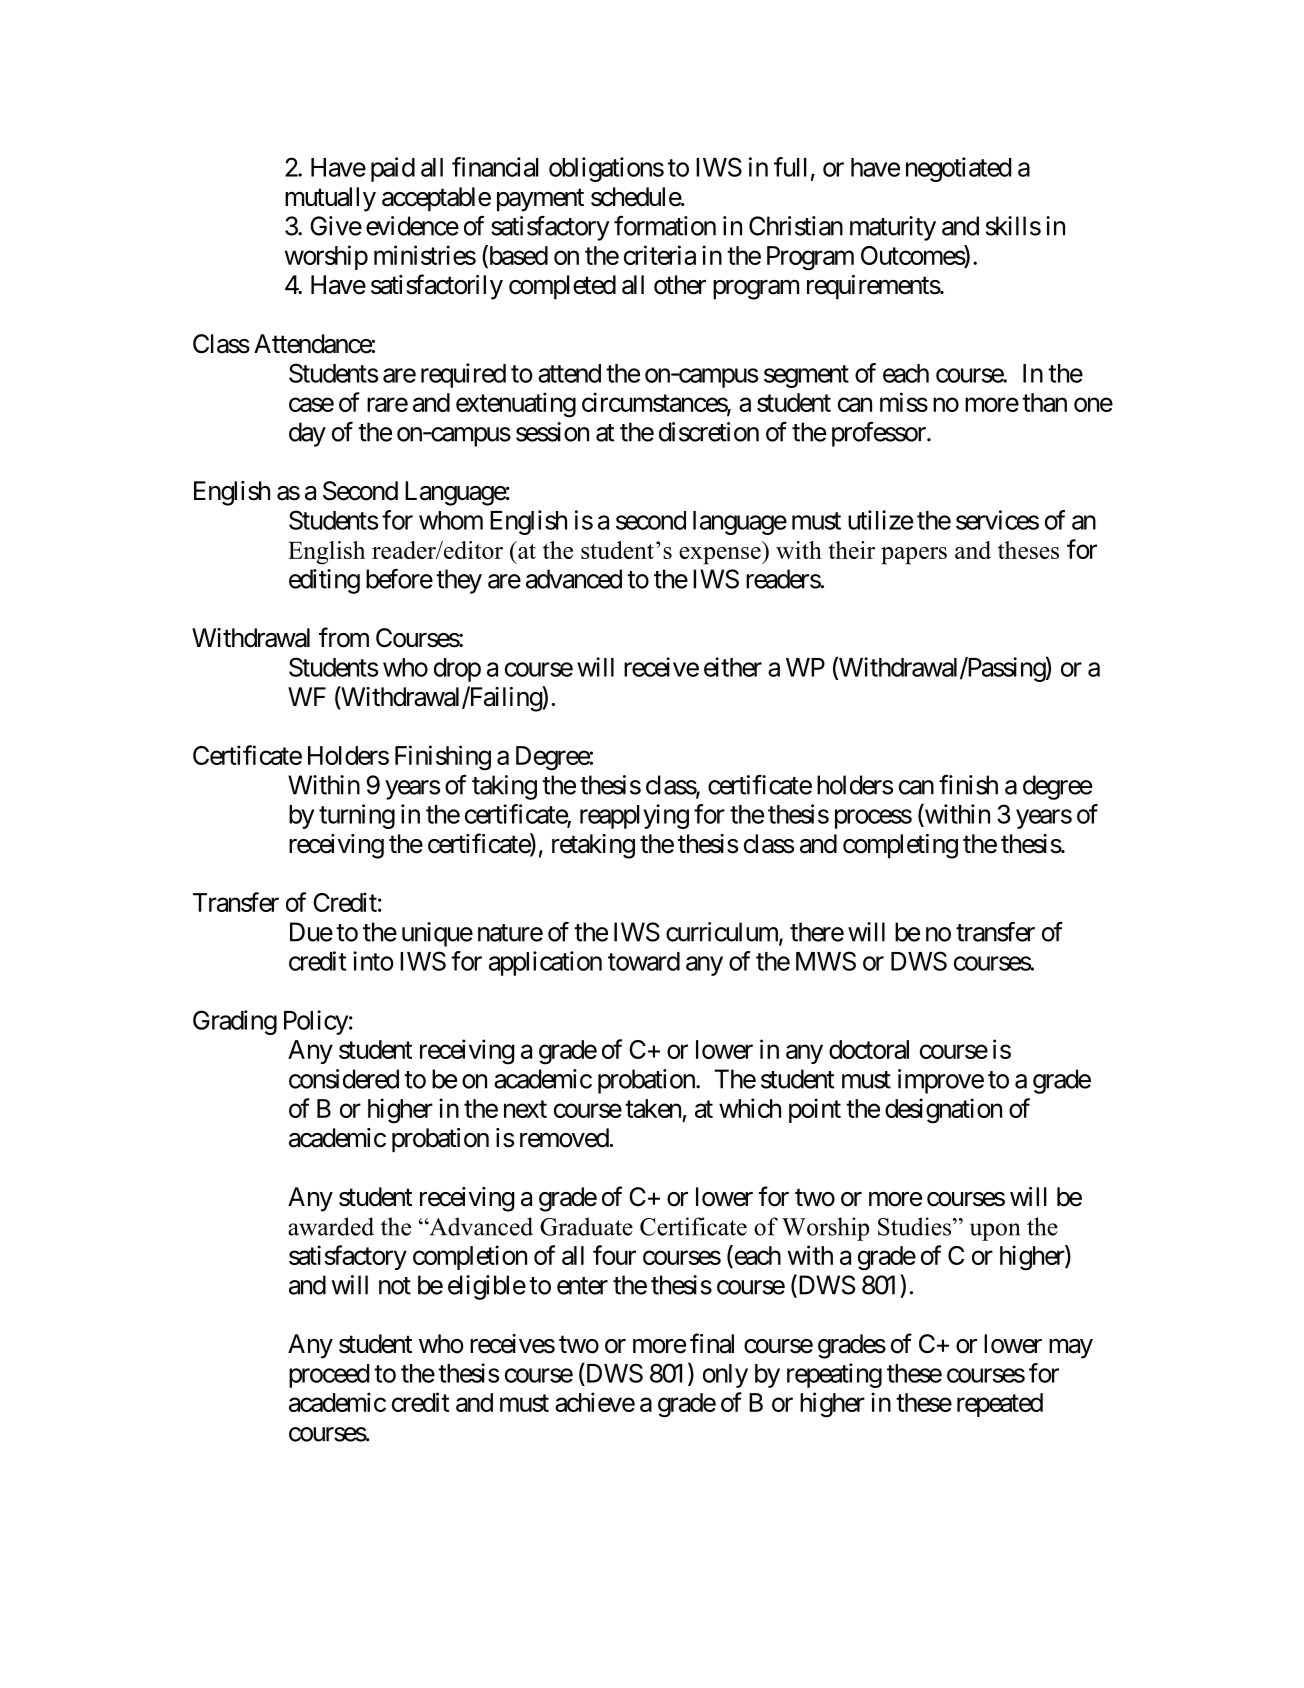 The width and height of the page is (1304, 1688). Describe the element at coordinates (665, 225) in the page. I see `formation` at that location.
